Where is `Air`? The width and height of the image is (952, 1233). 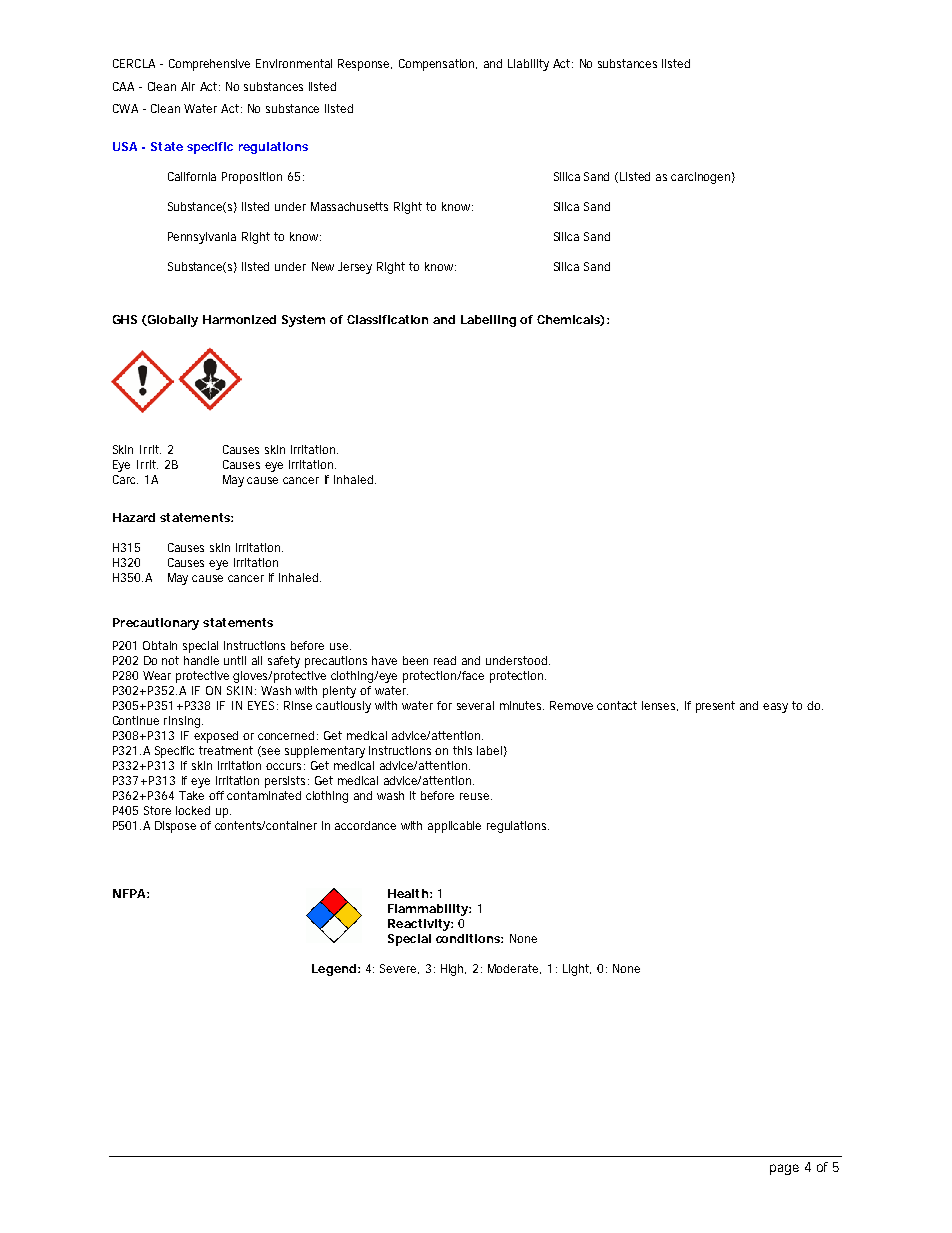 Air is located at coordinates (188, 86).
